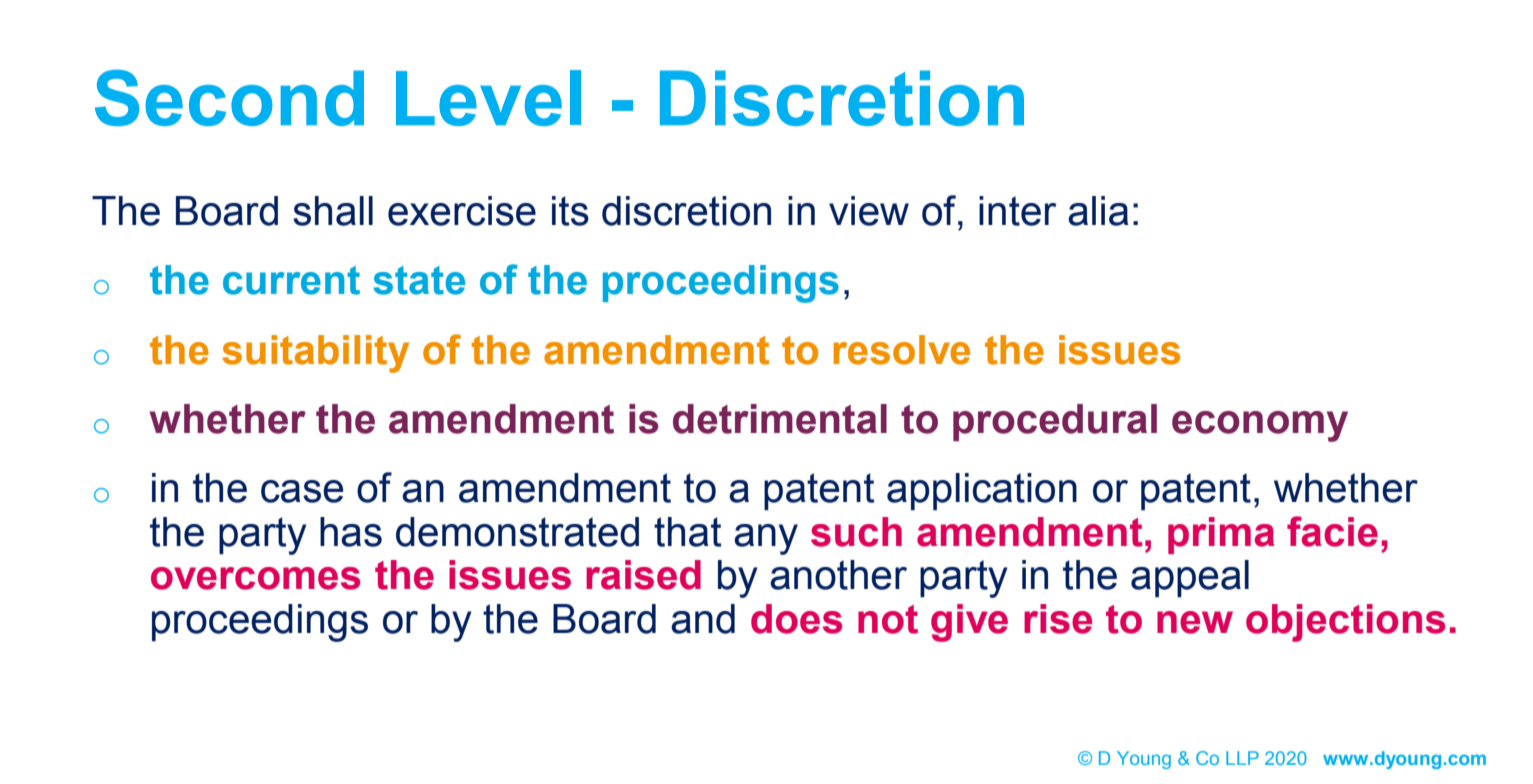 The width and height of the screenshot is (1533, 784). What do you see at coordinates (1098, 211) in the screenshot?
I see `alia` at bounding box center [1098, 211].
